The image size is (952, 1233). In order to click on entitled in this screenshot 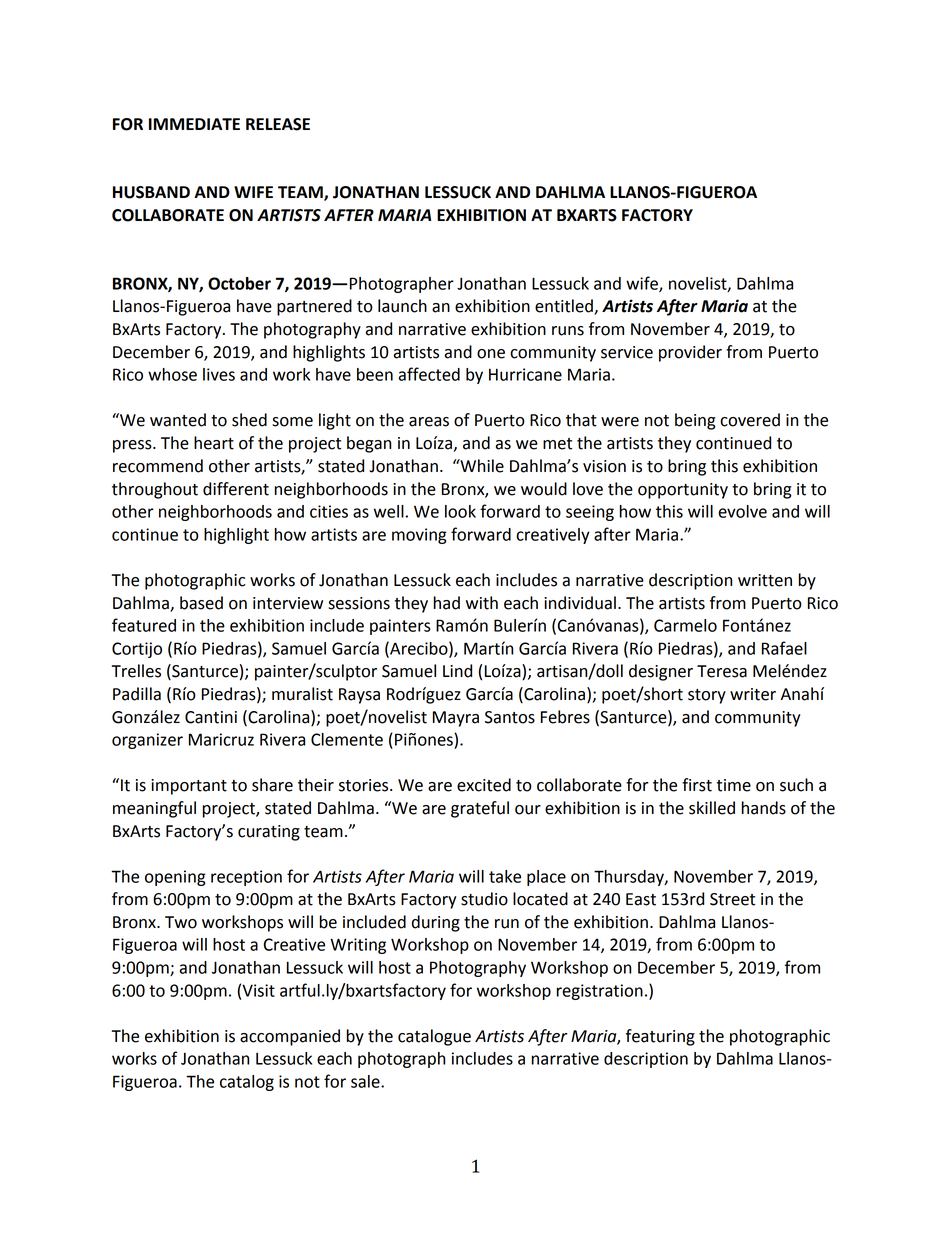, I will do `click(565, 307)`.
